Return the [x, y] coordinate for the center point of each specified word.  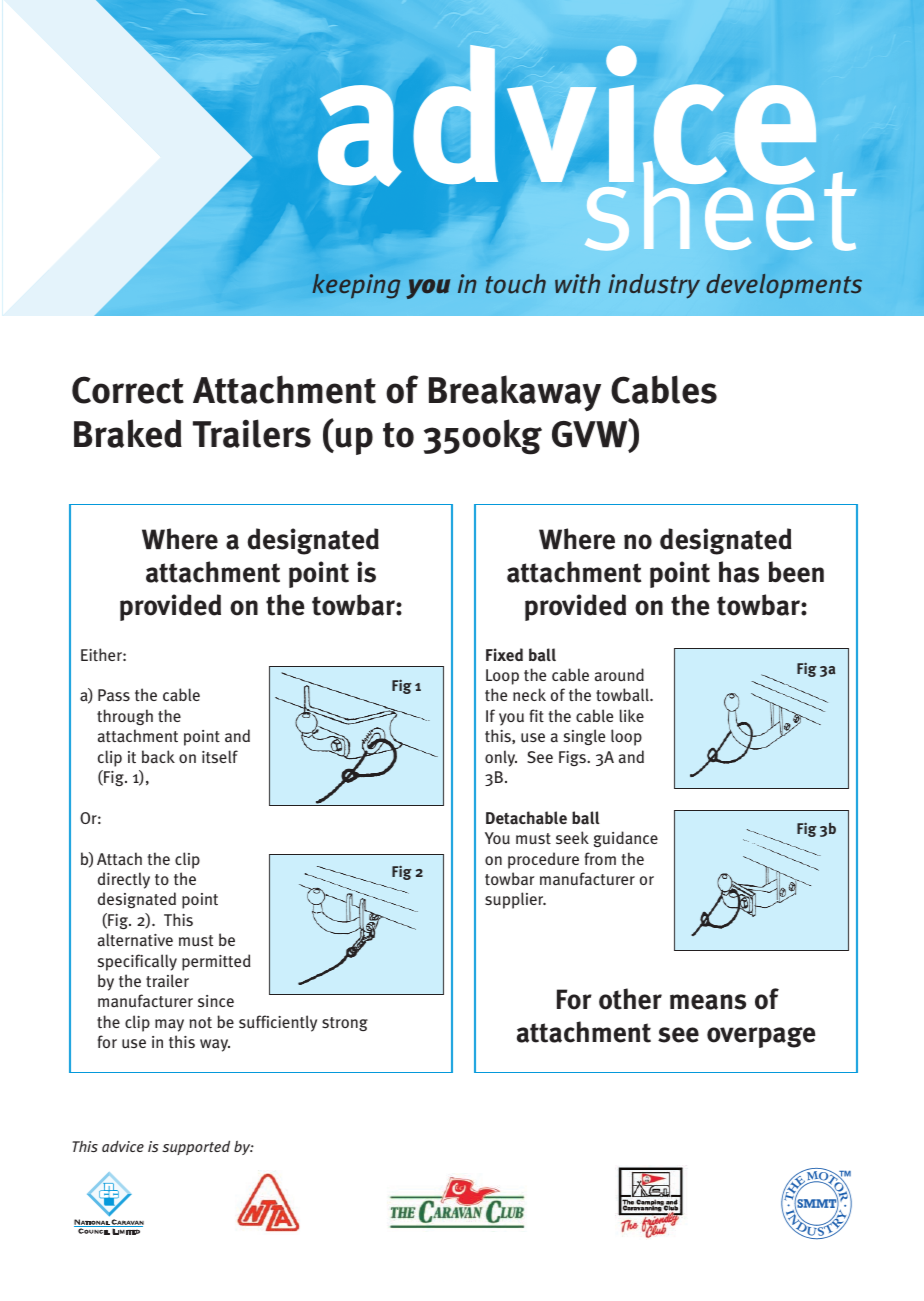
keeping [356, 286]
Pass [114, 695]
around [619, 675]
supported [196, 1148]
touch [516, 284]
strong [345, 1024]
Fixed [504, 654]
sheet [720, 205]
